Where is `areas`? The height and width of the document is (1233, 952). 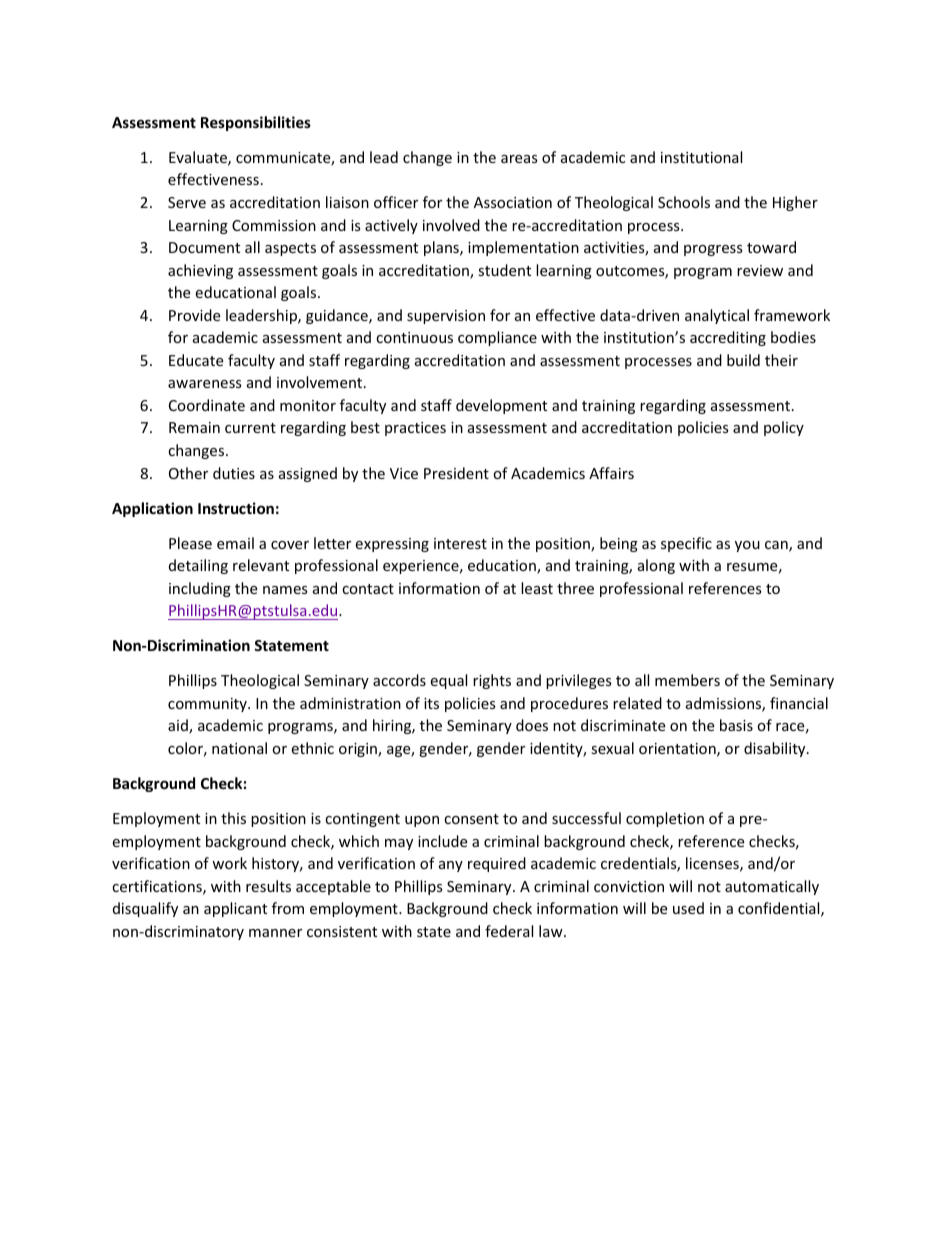 areas is located at coordinates (519, 159).
